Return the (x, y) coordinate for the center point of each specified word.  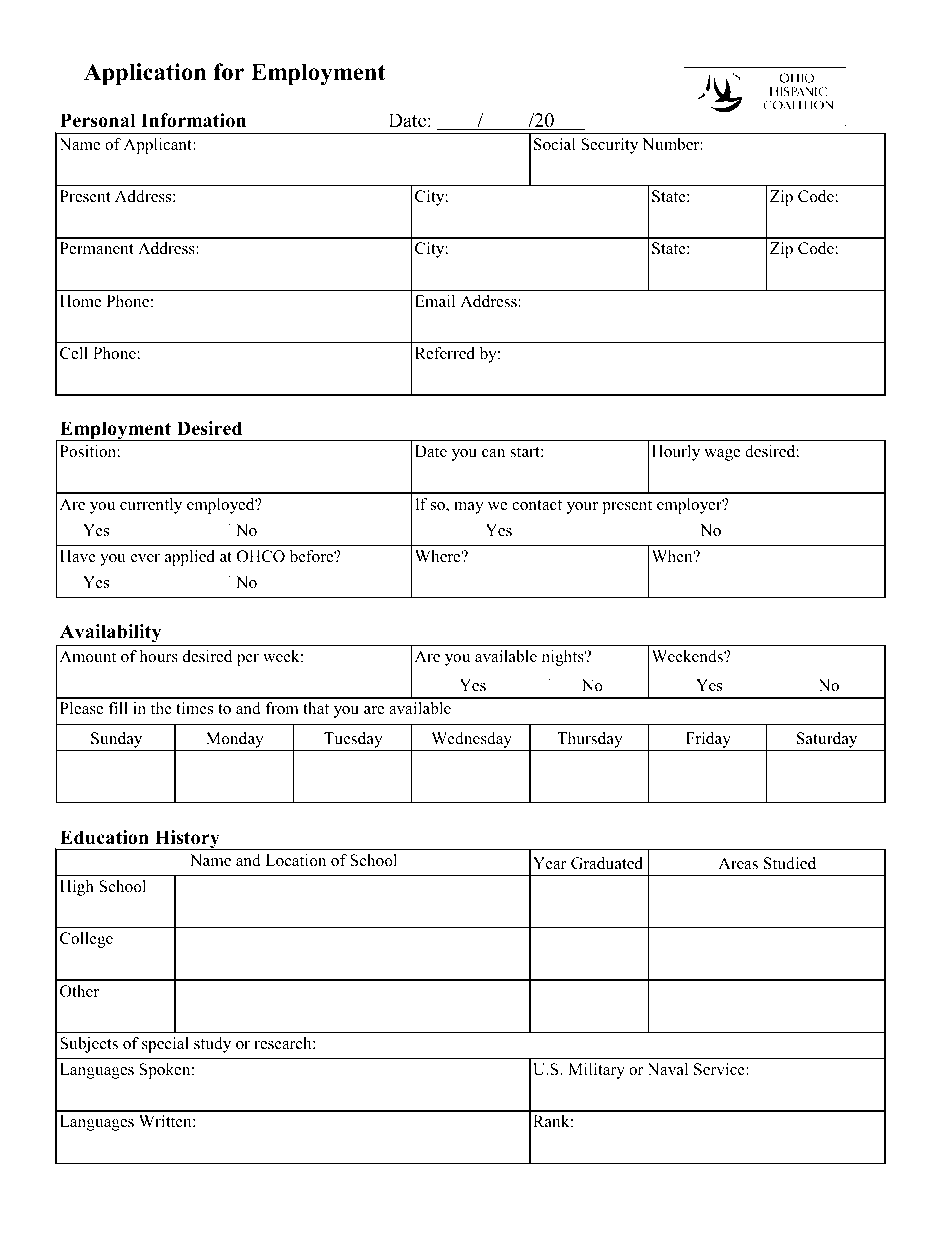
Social (555, 144)
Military (596, 1071)
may (469, 508)
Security (609, 146)
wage (722, 455)
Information (193, 120)
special (165, 1045)
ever (145, 558)
